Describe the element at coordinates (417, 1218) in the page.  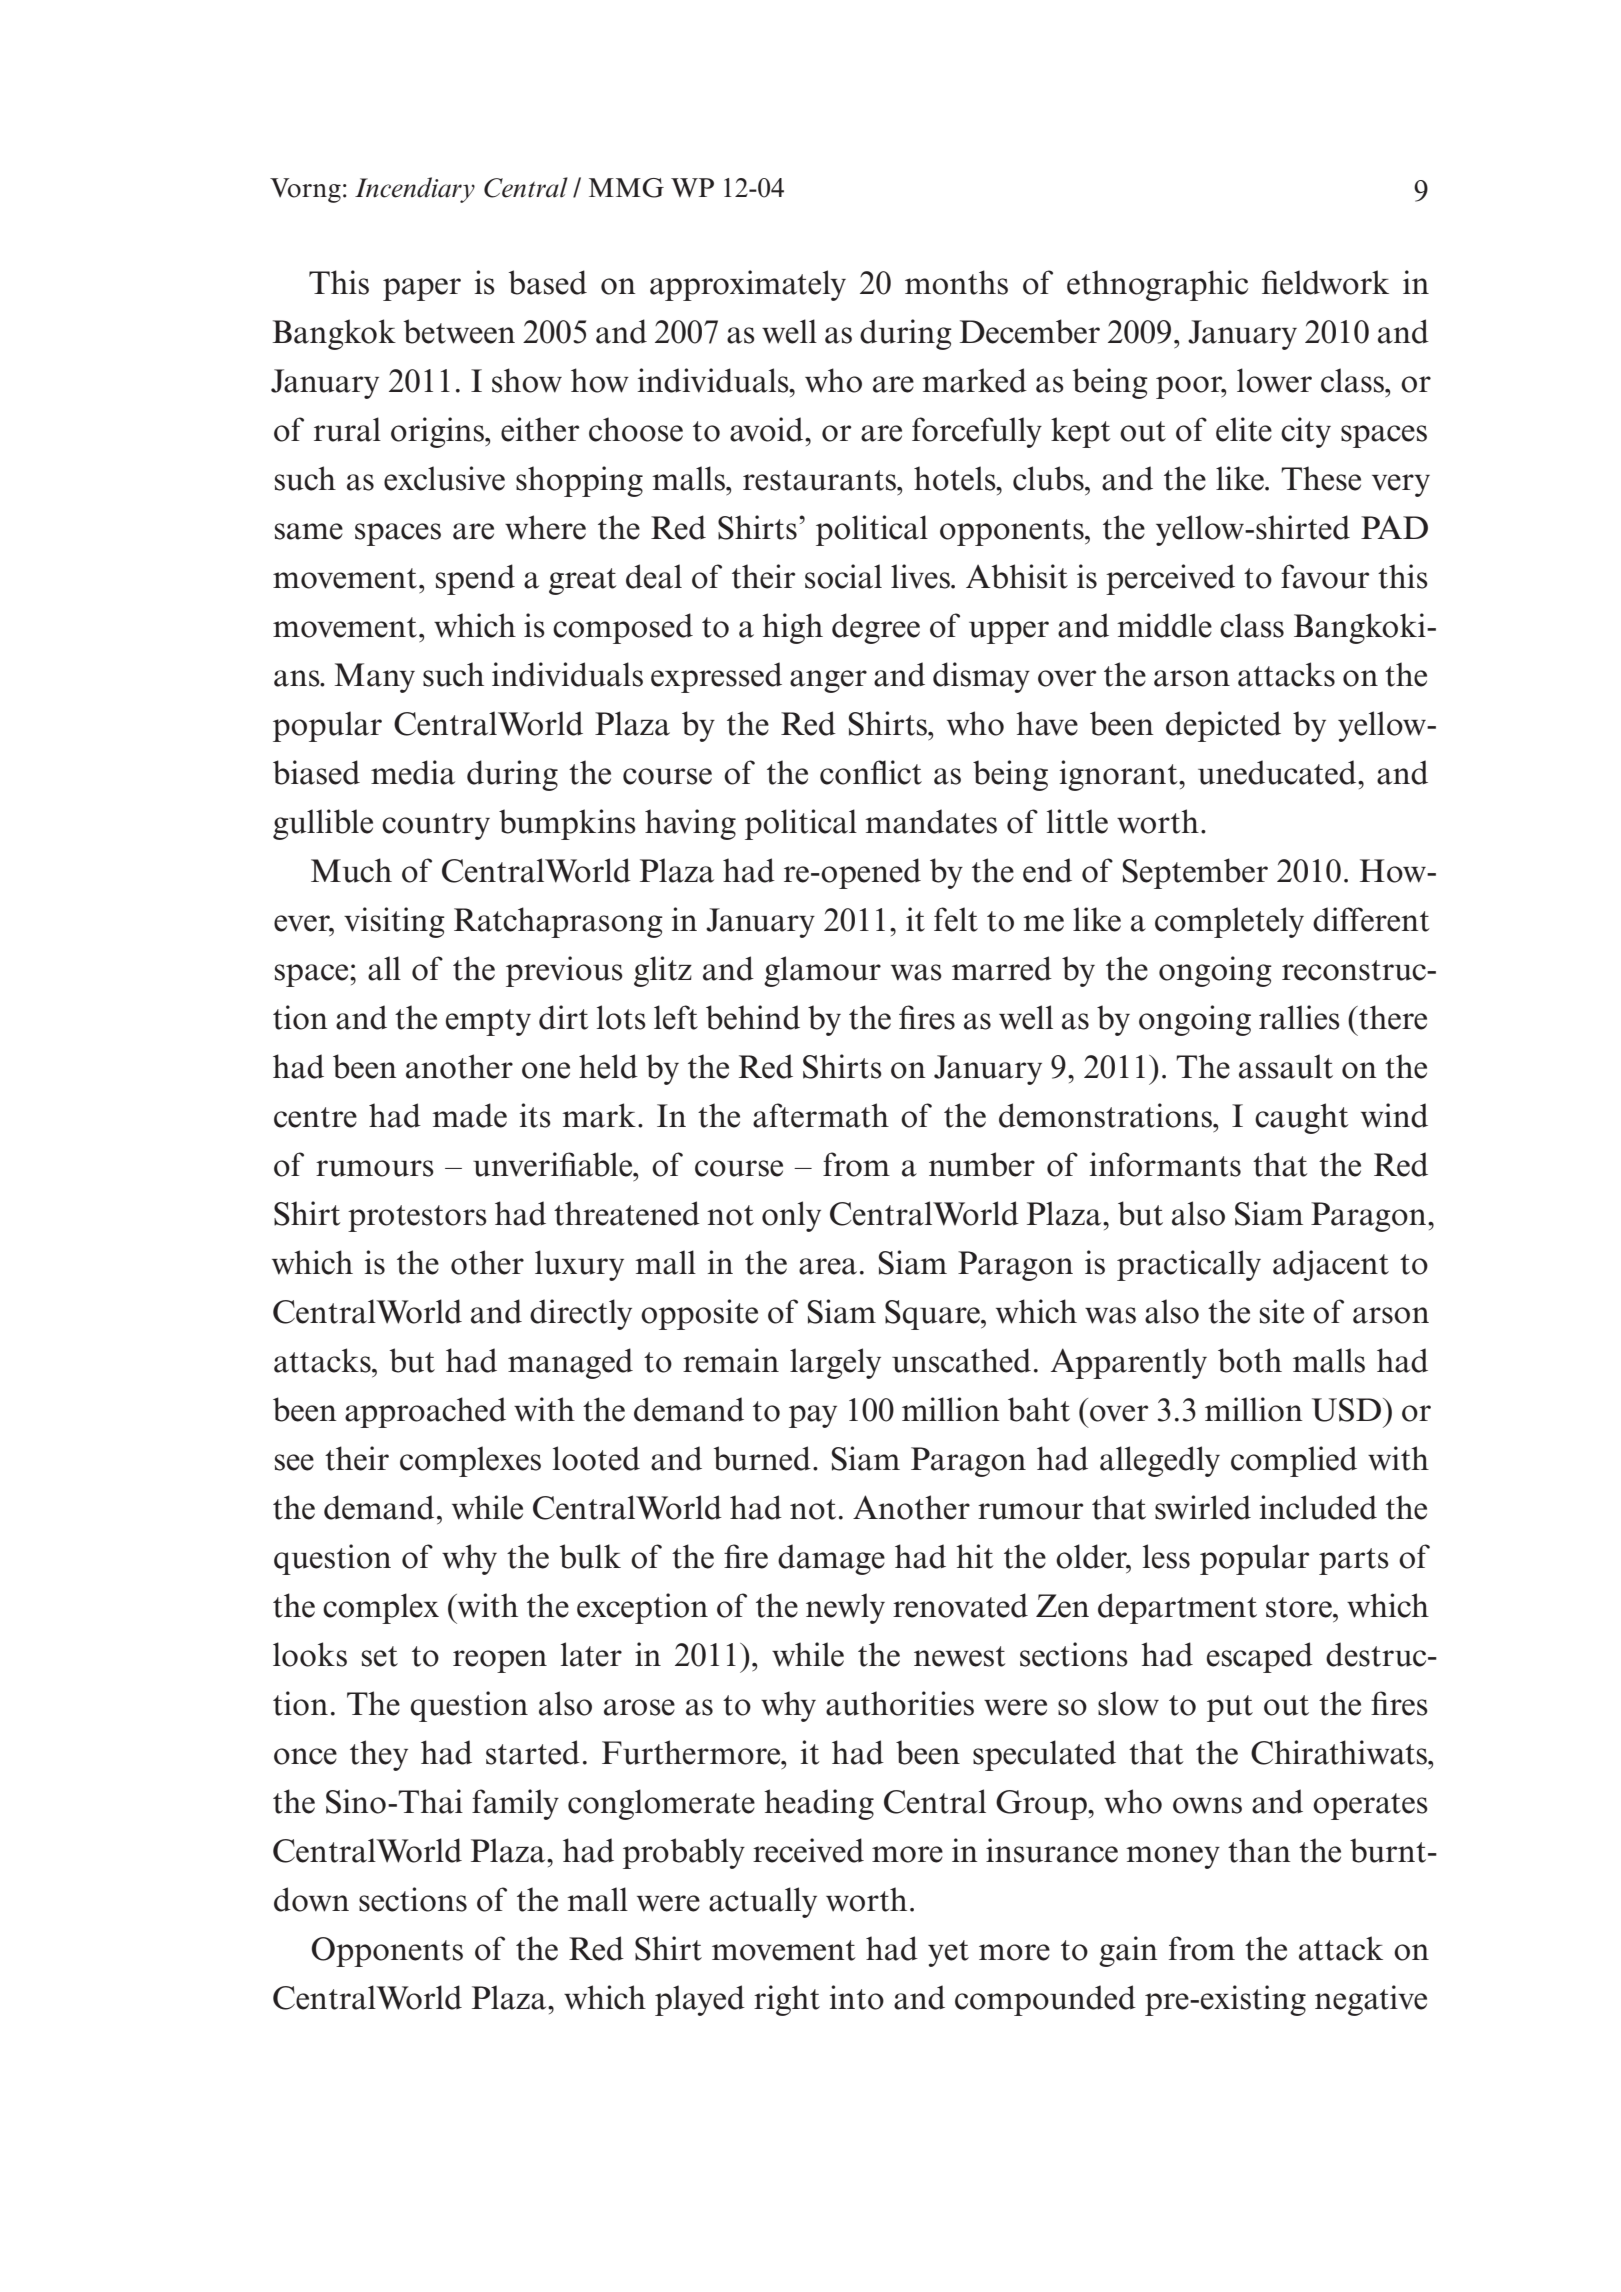
I see `protestors` at that location.
